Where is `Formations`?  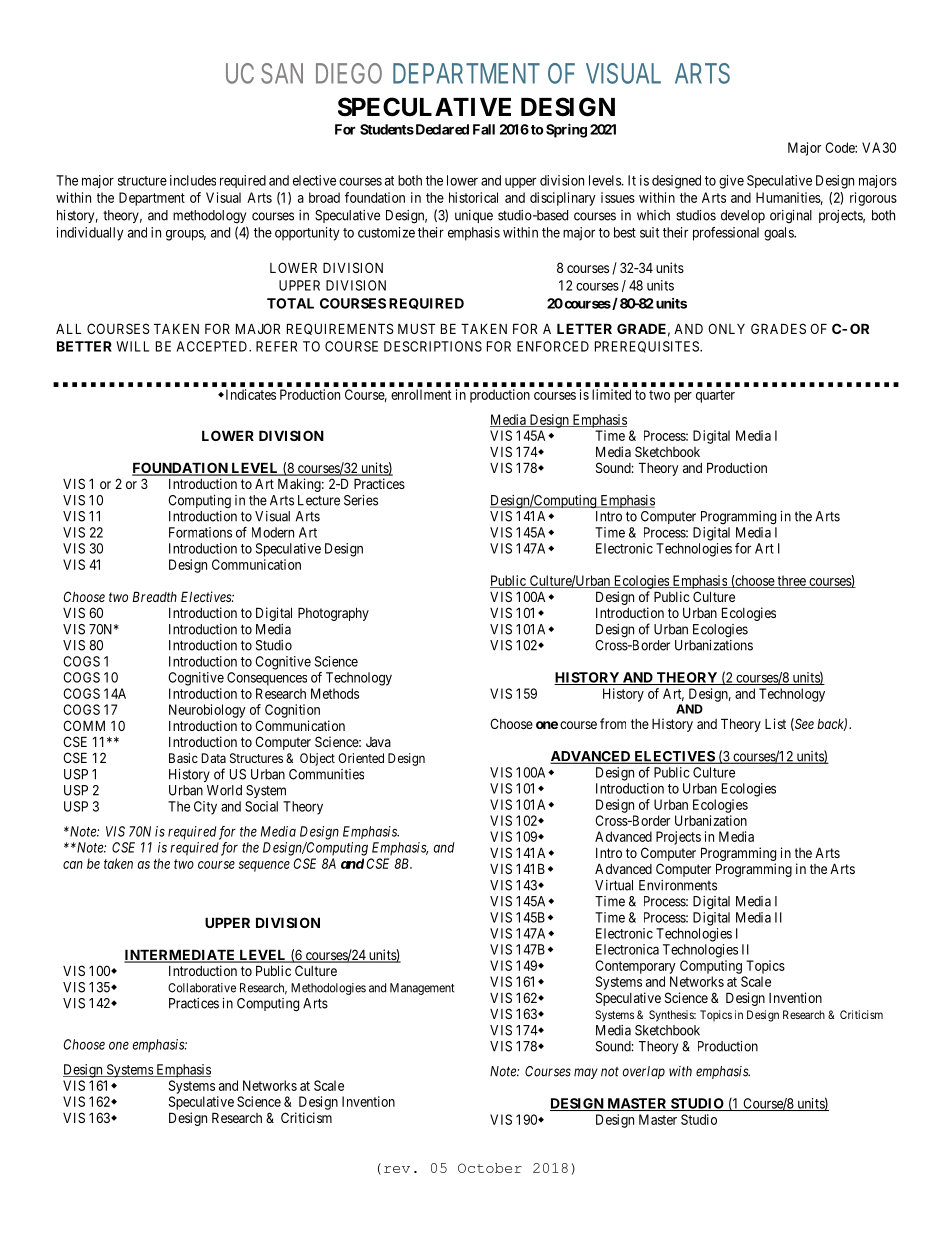 Formations is located at coordinates (200, 532).
